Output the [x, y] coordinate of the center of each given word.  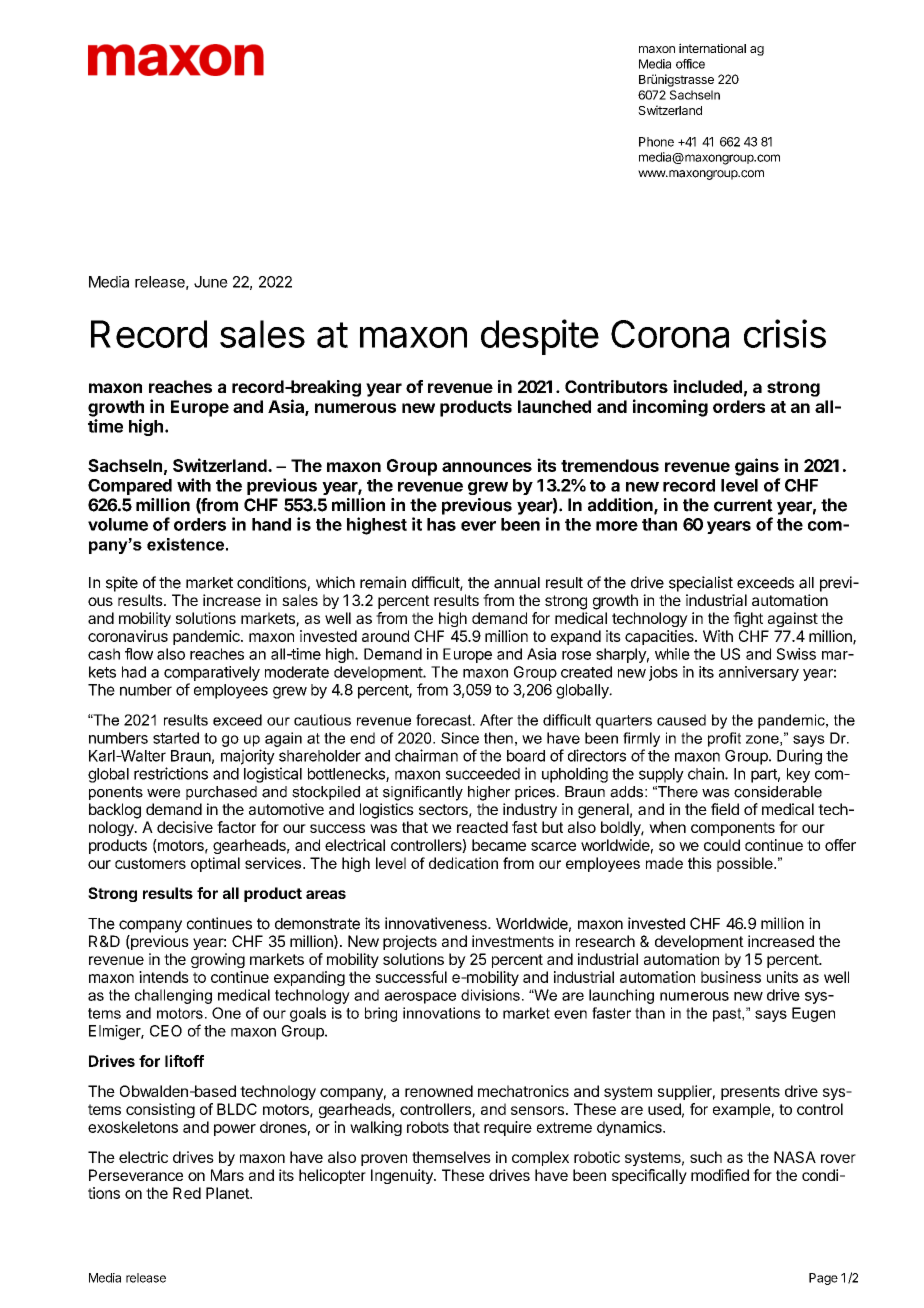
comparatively [212, 673]
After [496, 720]
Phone [656, 142]
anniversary [759, 673]
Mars [227, 1175]
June [211, 282]
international [712, 48]
